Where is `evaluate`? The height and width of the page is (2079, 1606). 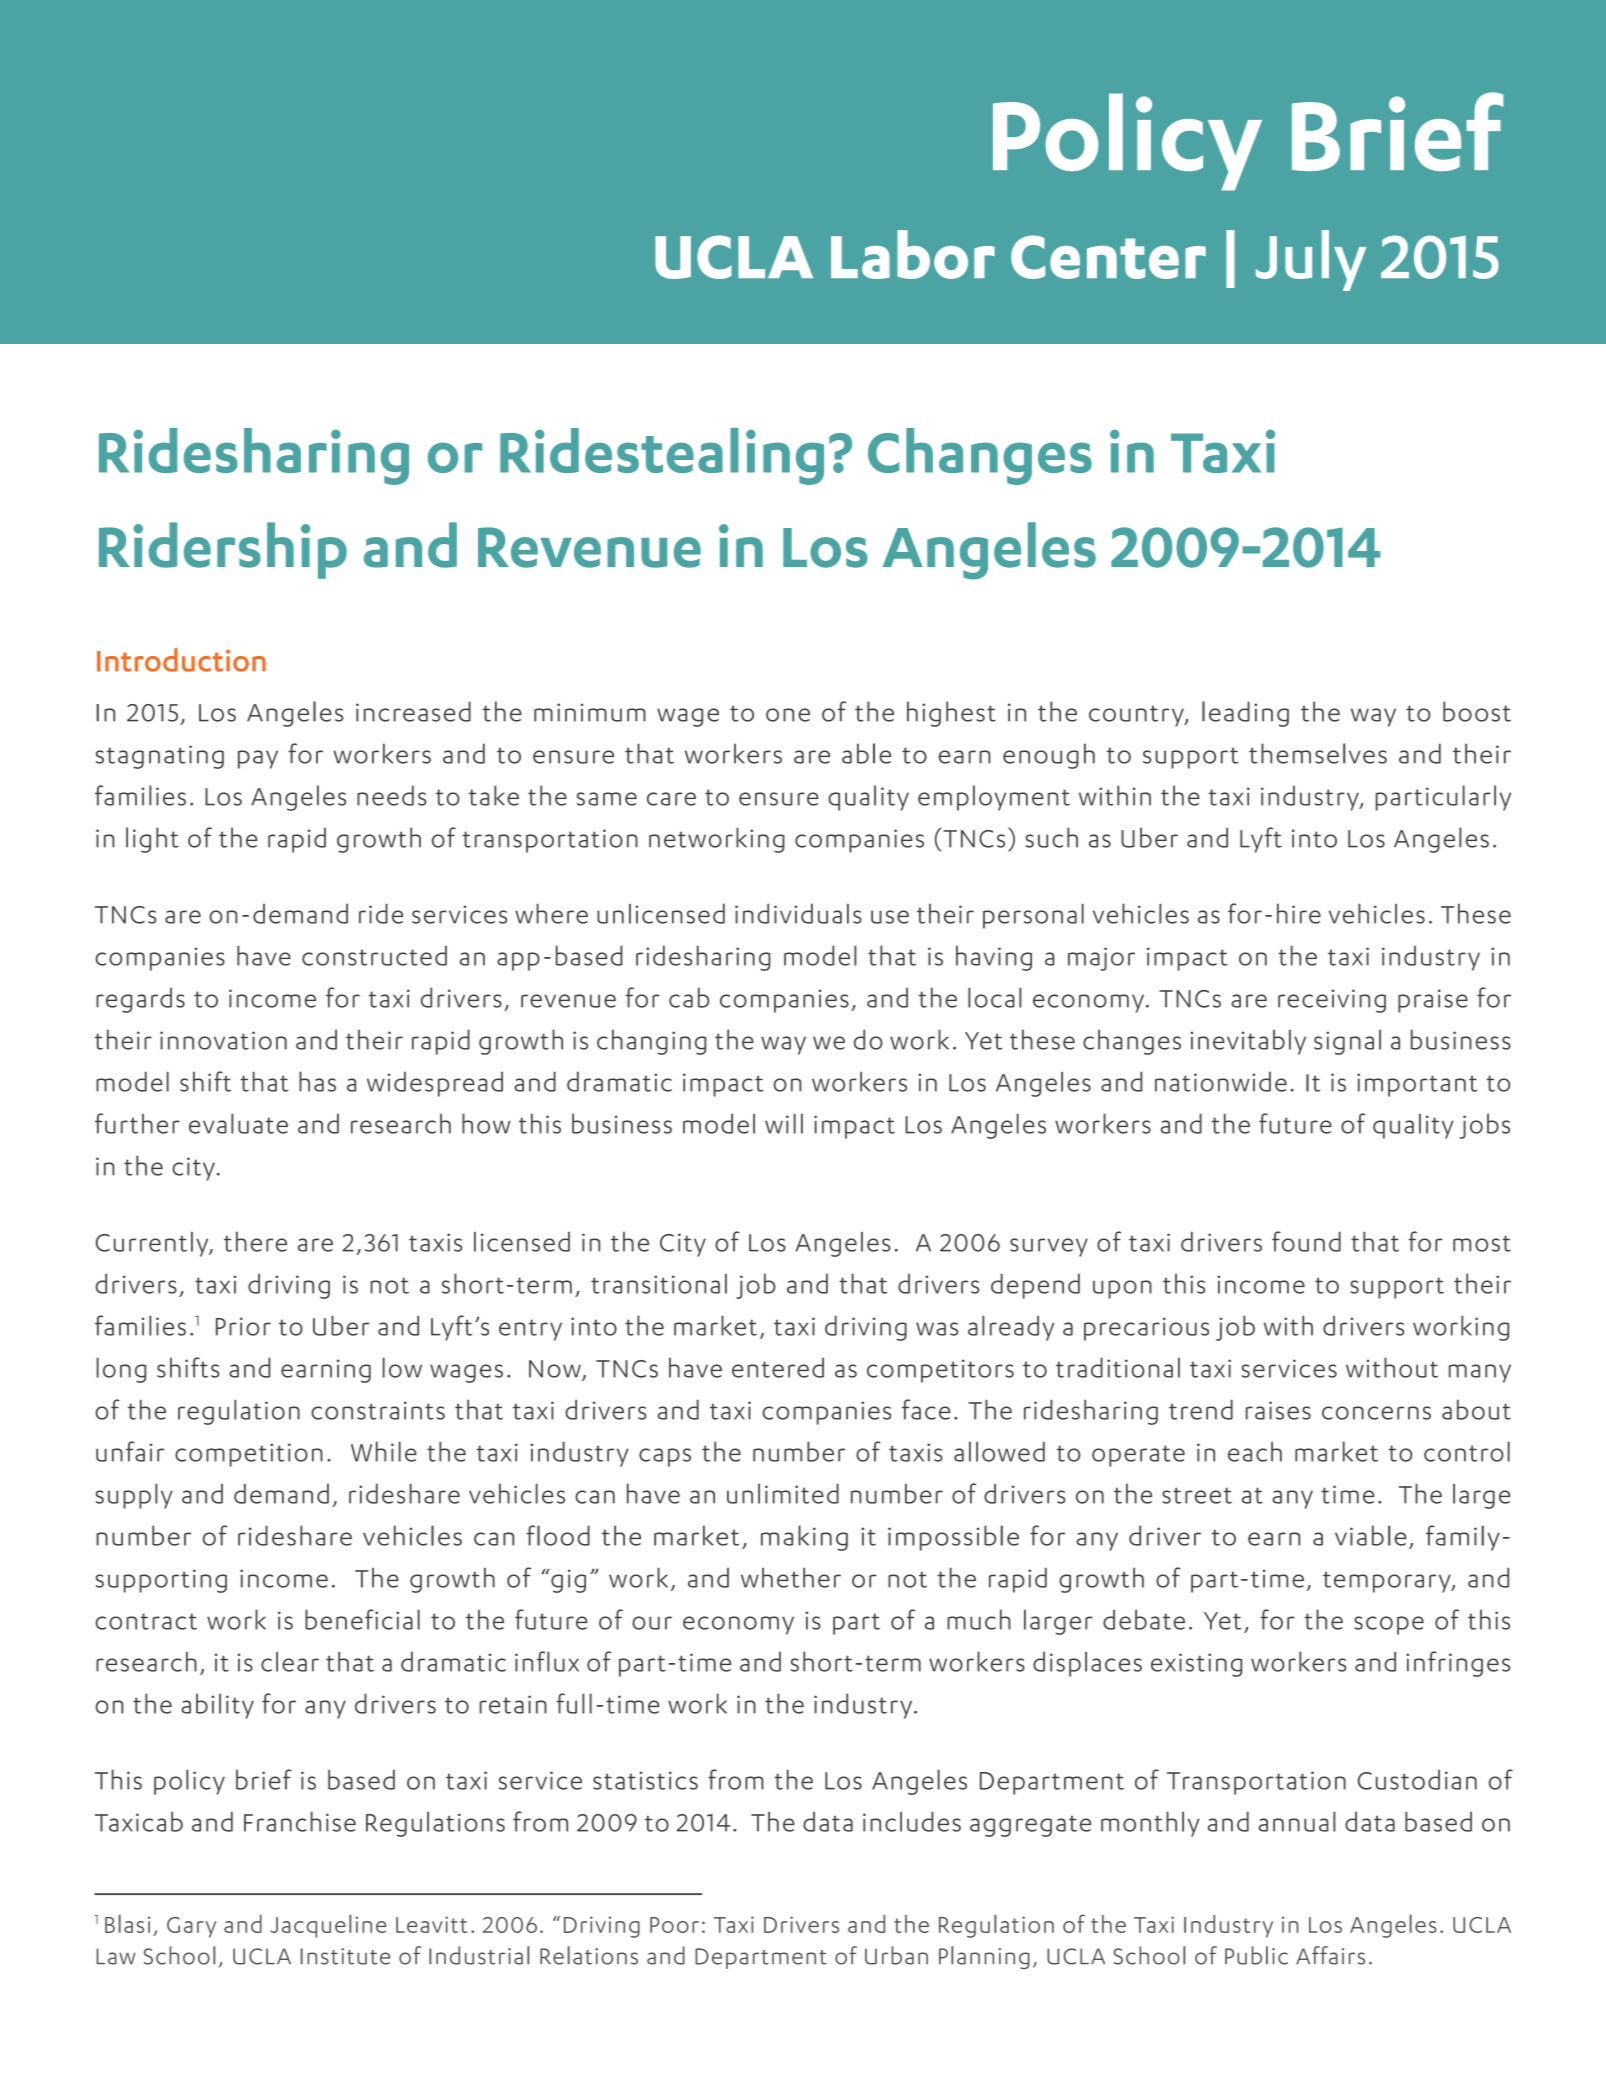 evaluate is located at coordinates (238, 1124).
